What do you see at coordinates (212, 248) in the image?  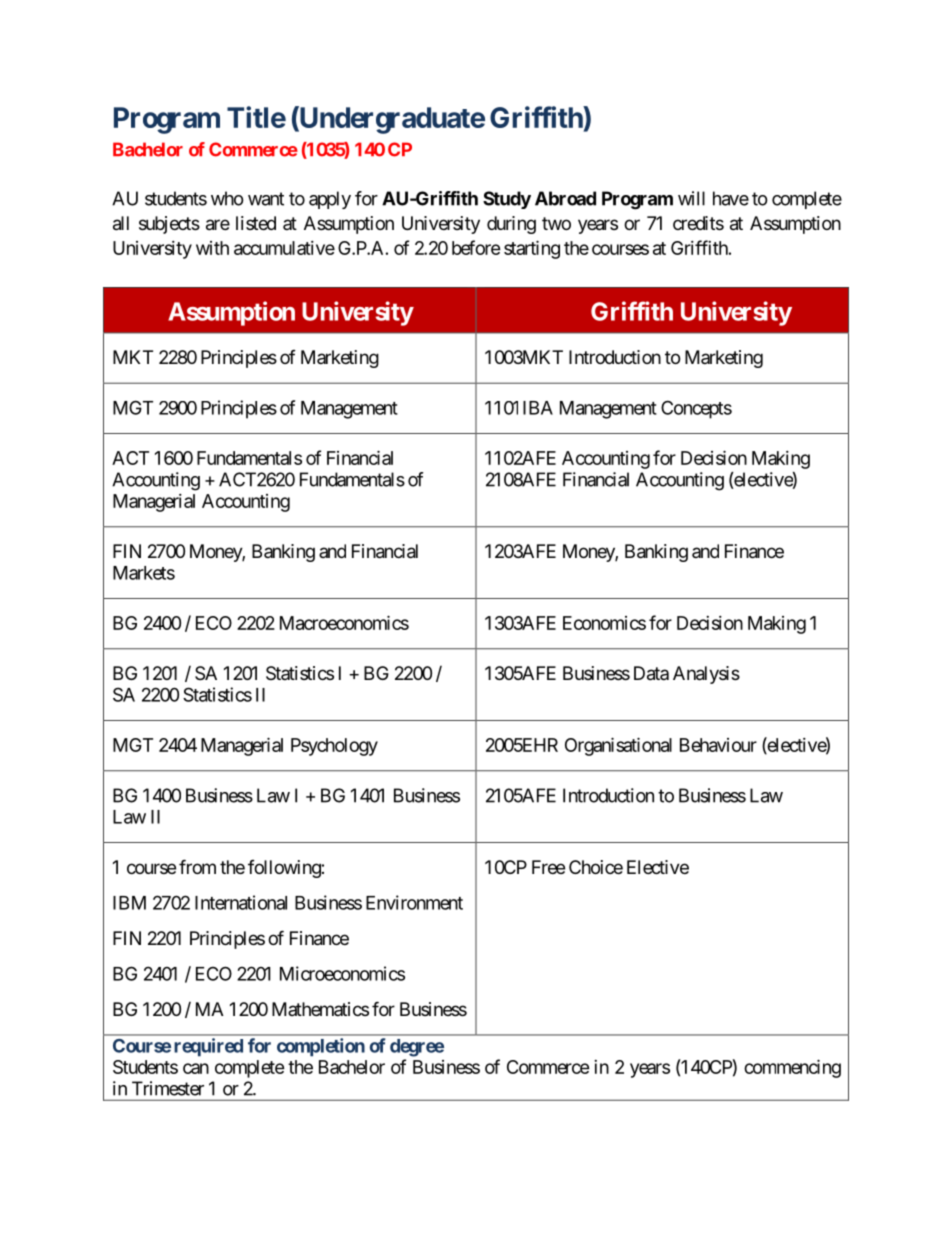 I see `with` at bounding box center [212, 248].
